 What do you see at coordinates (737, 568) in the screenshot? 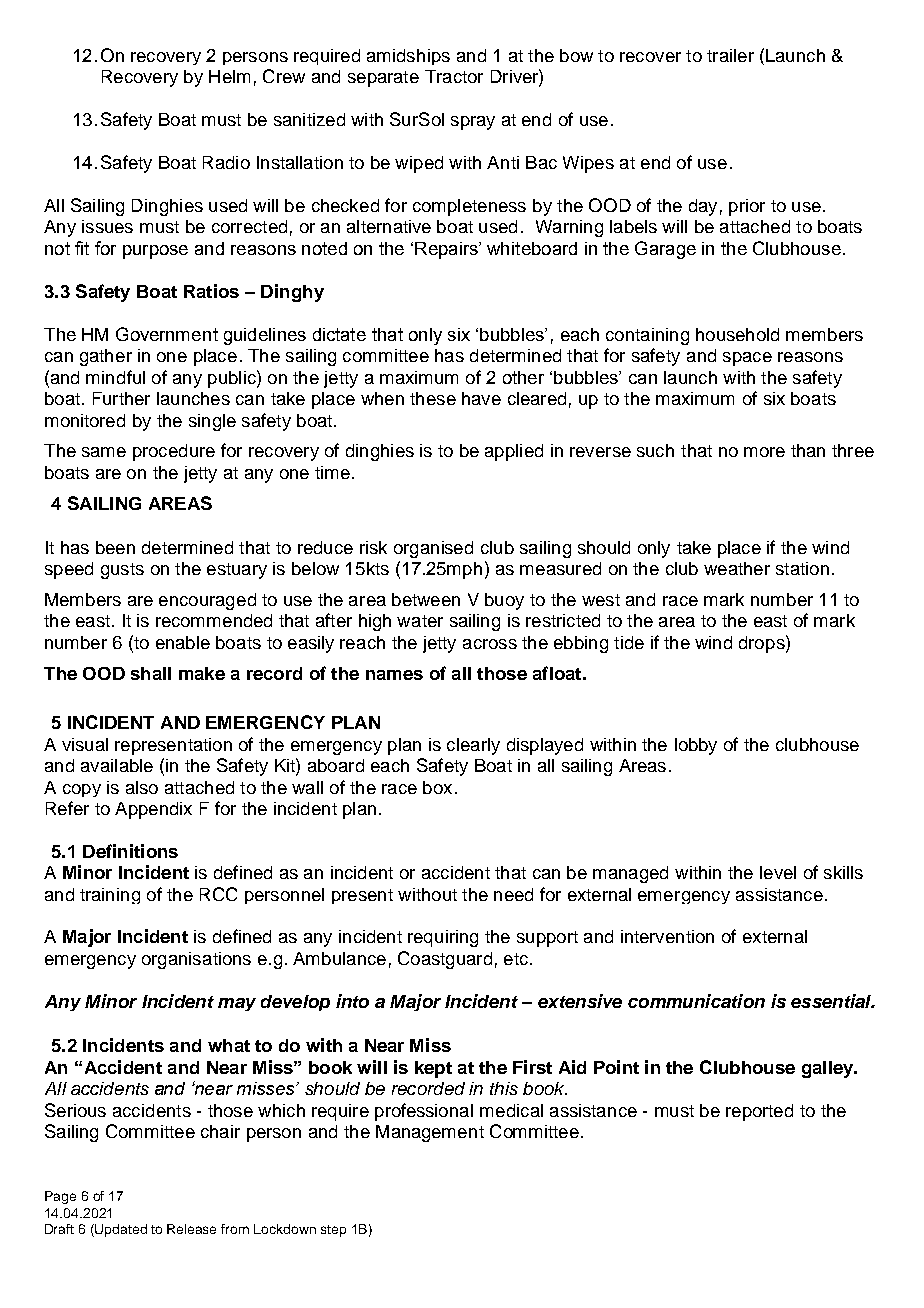
I see `weather` at bounding box center [737, 568].
